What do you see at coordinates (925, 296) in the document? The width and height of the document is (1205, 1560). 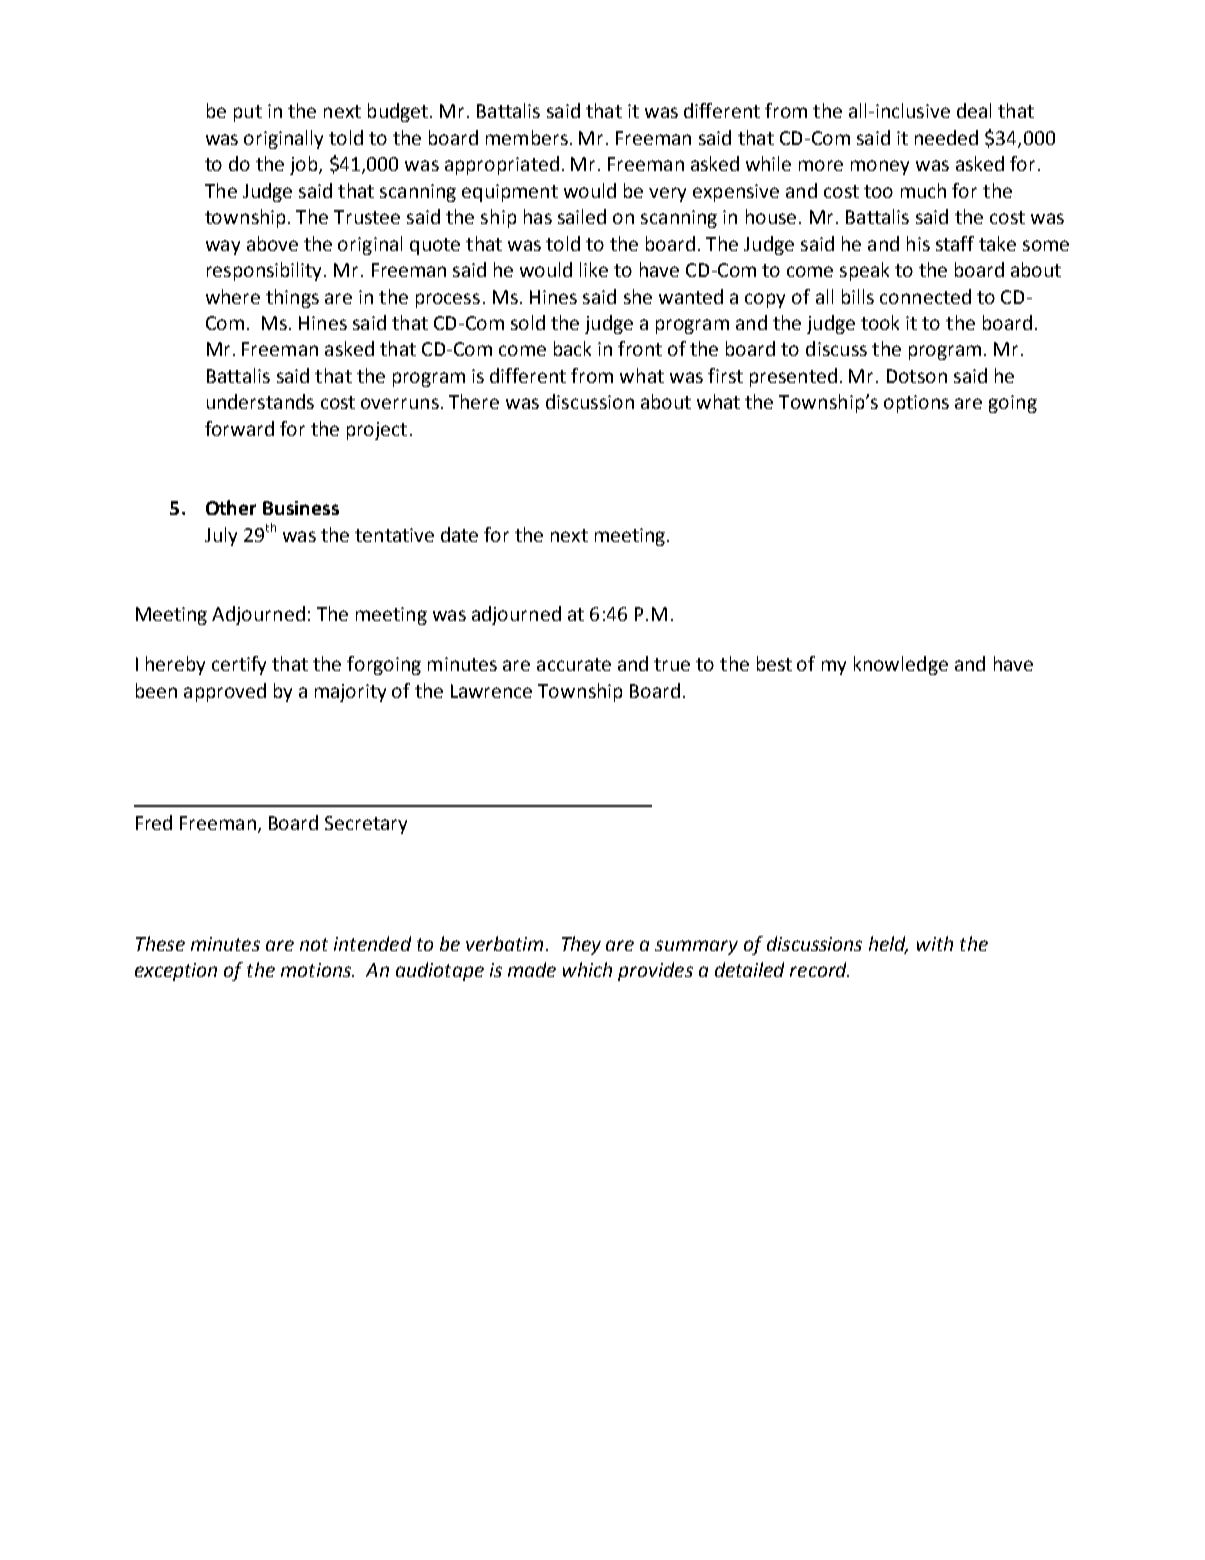 I see `connected` at bounding box center [925, 296].
